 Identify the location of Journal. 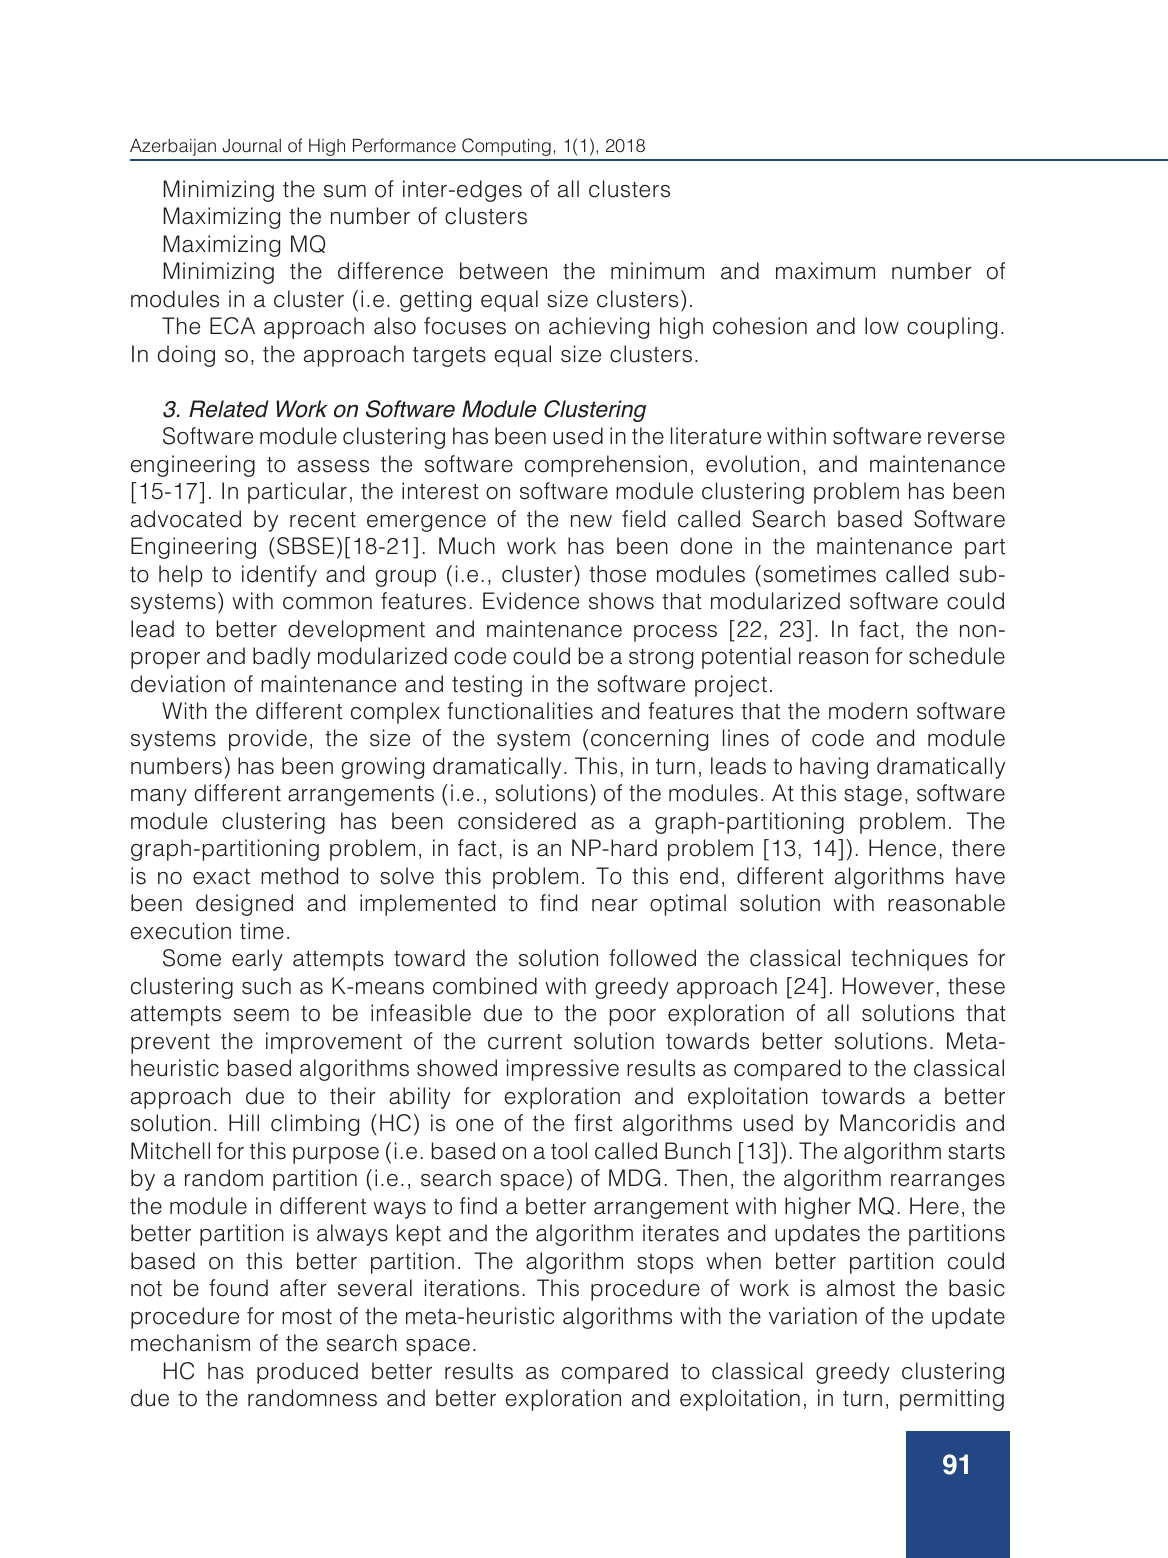
(251, 146).
